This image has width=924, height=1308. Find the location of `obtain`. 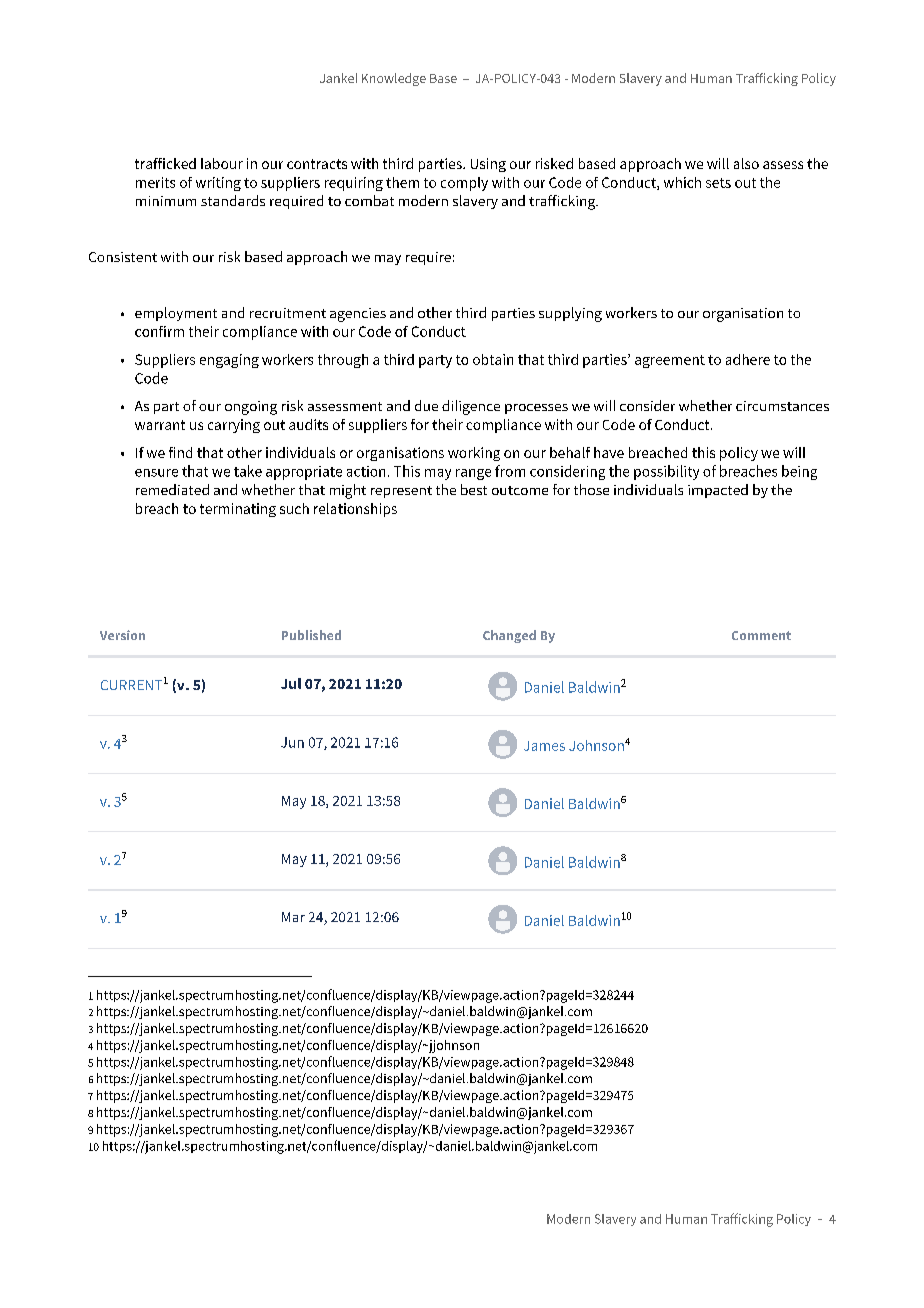

obtain is located at coordinates (493, 359).
